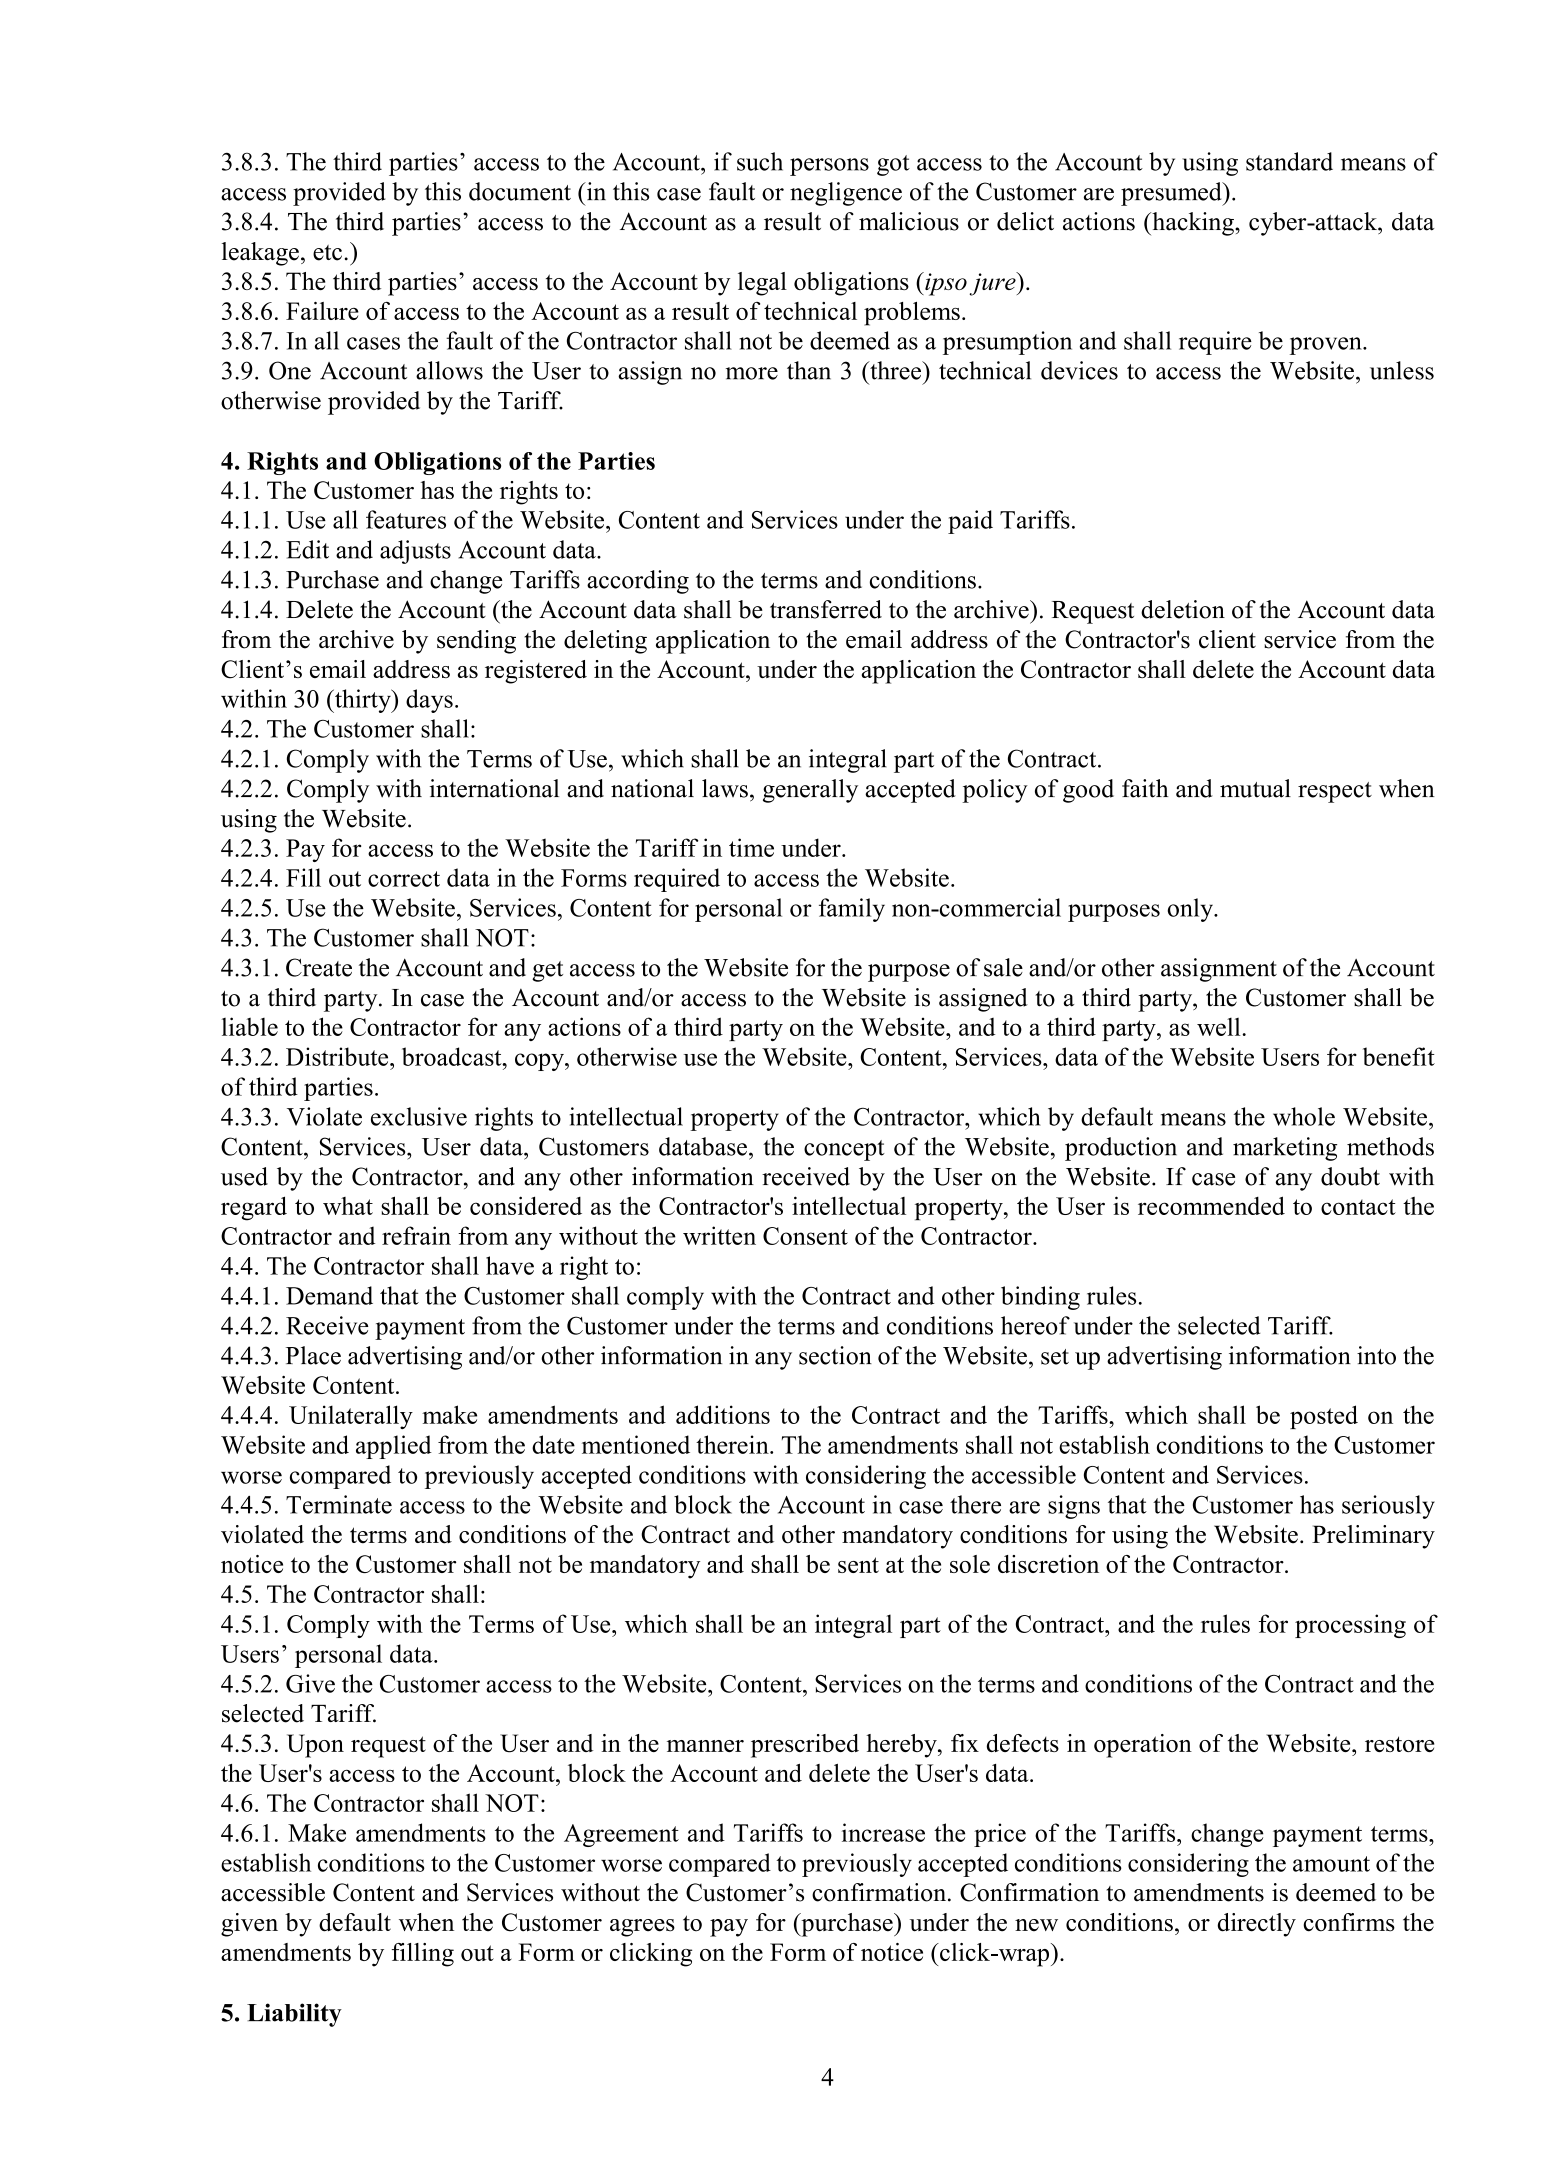  I want to click on transferred, so click(826, 609).
